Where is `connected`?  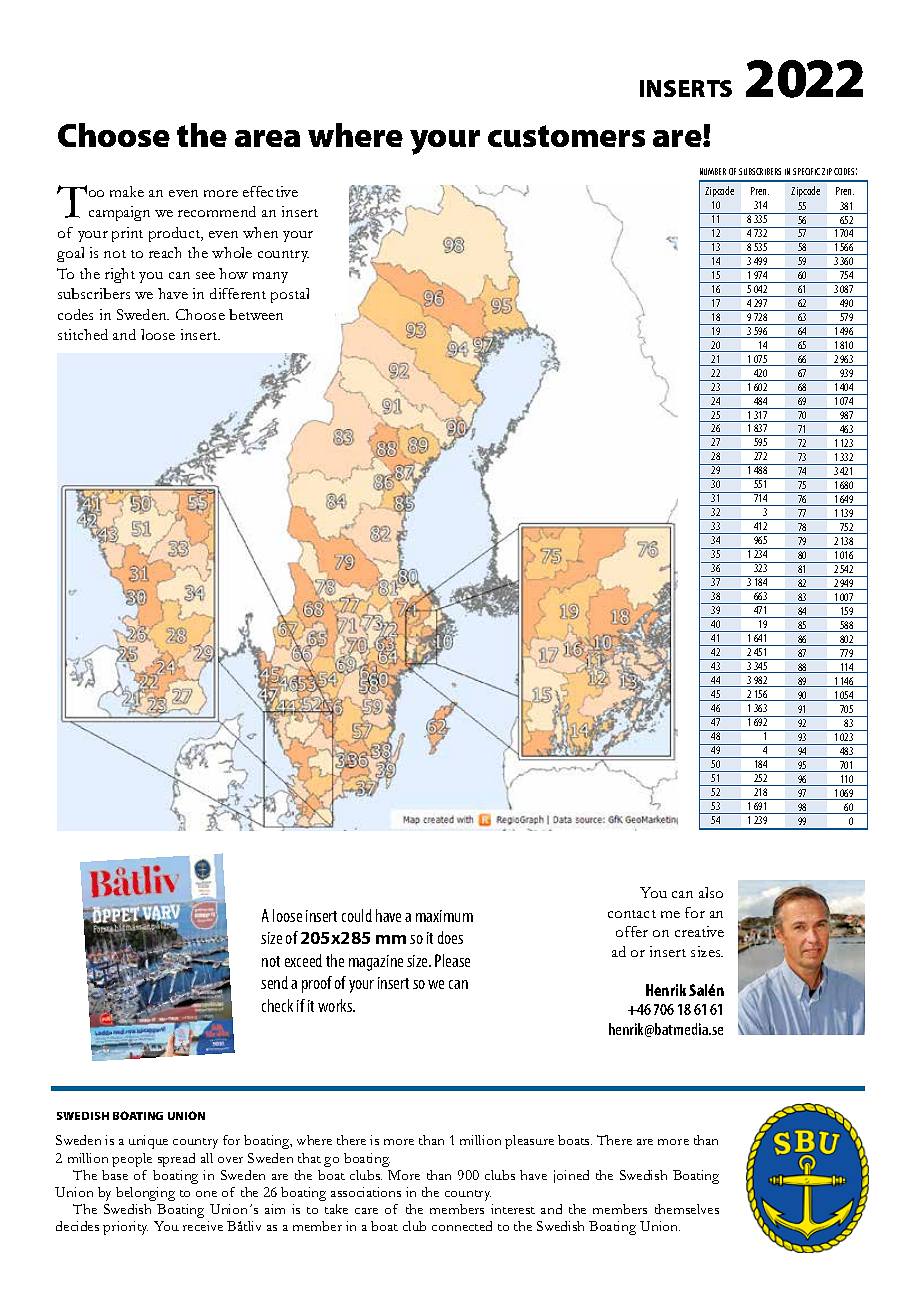
connected is located at coordinates (462, 1226).
